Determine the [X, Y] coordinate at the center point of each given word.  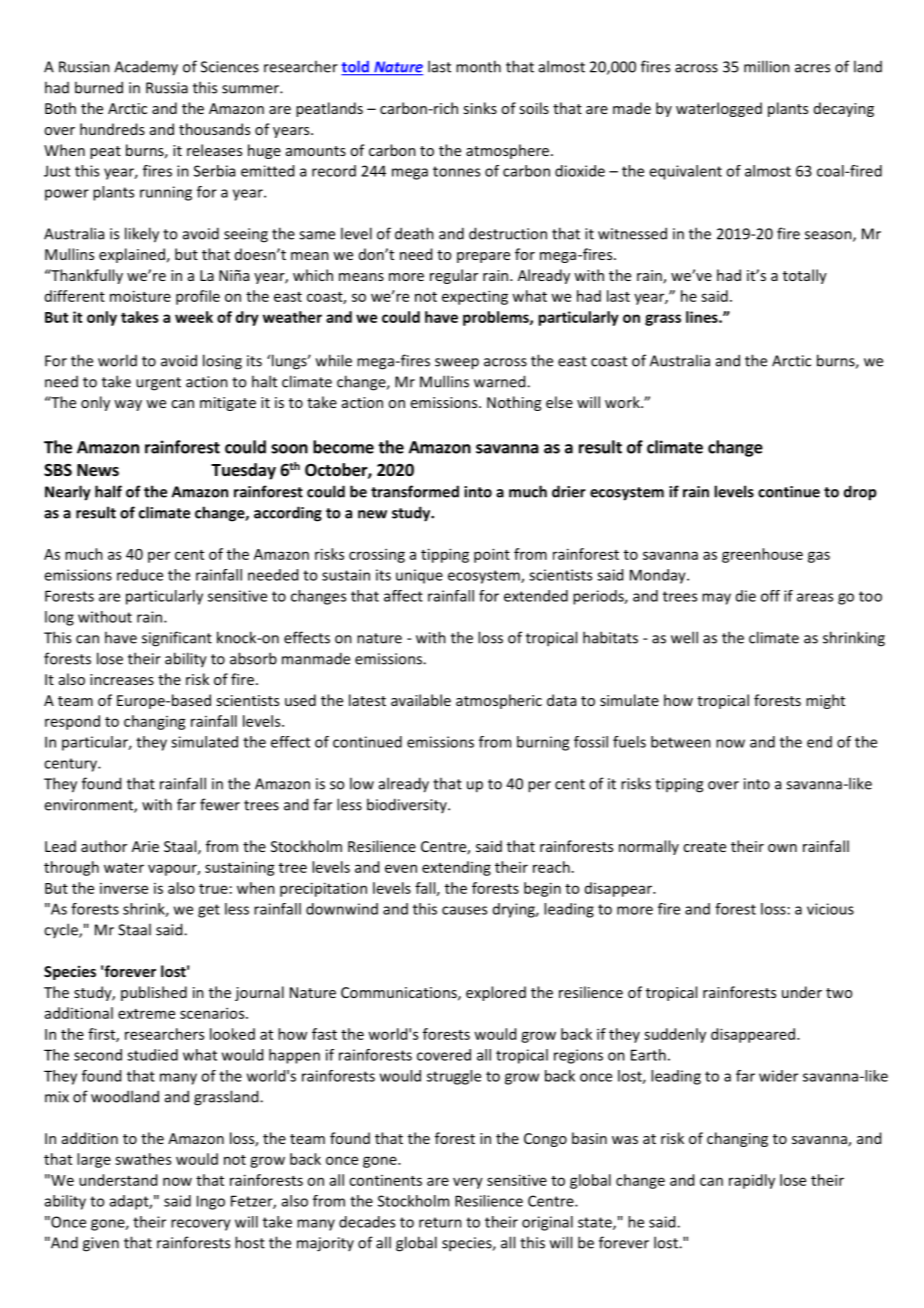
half [108, 491]
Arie [145, 846]
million [767, 66]
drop [860, 493]
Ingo [211, 1202]
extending [456, 868]
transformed [415, 491]
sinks [480, 108]
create [704, 847]
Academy [146, 68]
